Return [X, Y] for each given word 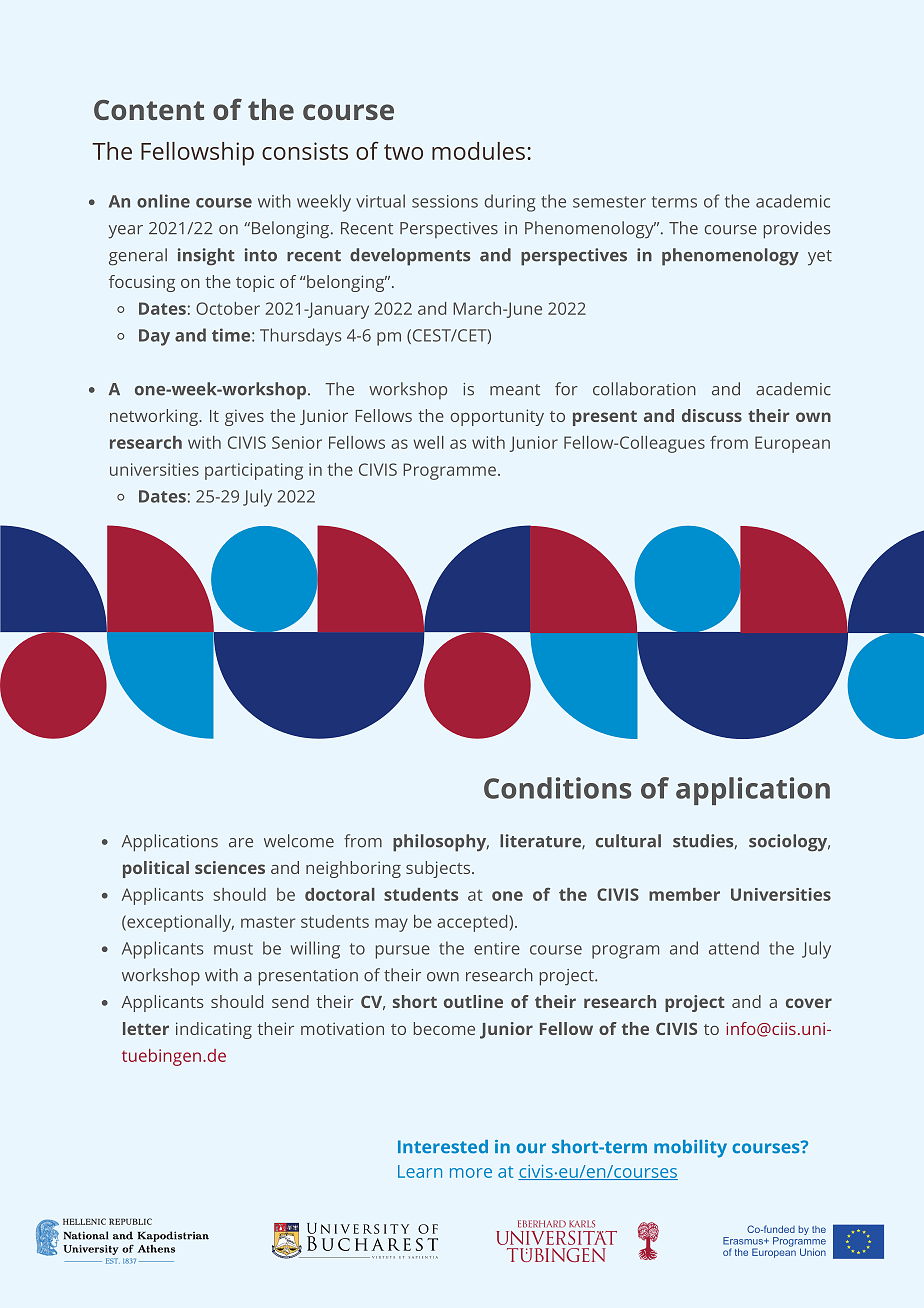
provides [797, 230]
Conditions [557, 788]
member [684, 894]
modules [478, 151]
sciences [230, 867]
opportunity [497, 417]
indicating [214, 1030]
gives [244, 417]
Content [149, 110]
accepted [472, 923]
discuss [712, 415]
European [792, 444]
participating [254, 471]
